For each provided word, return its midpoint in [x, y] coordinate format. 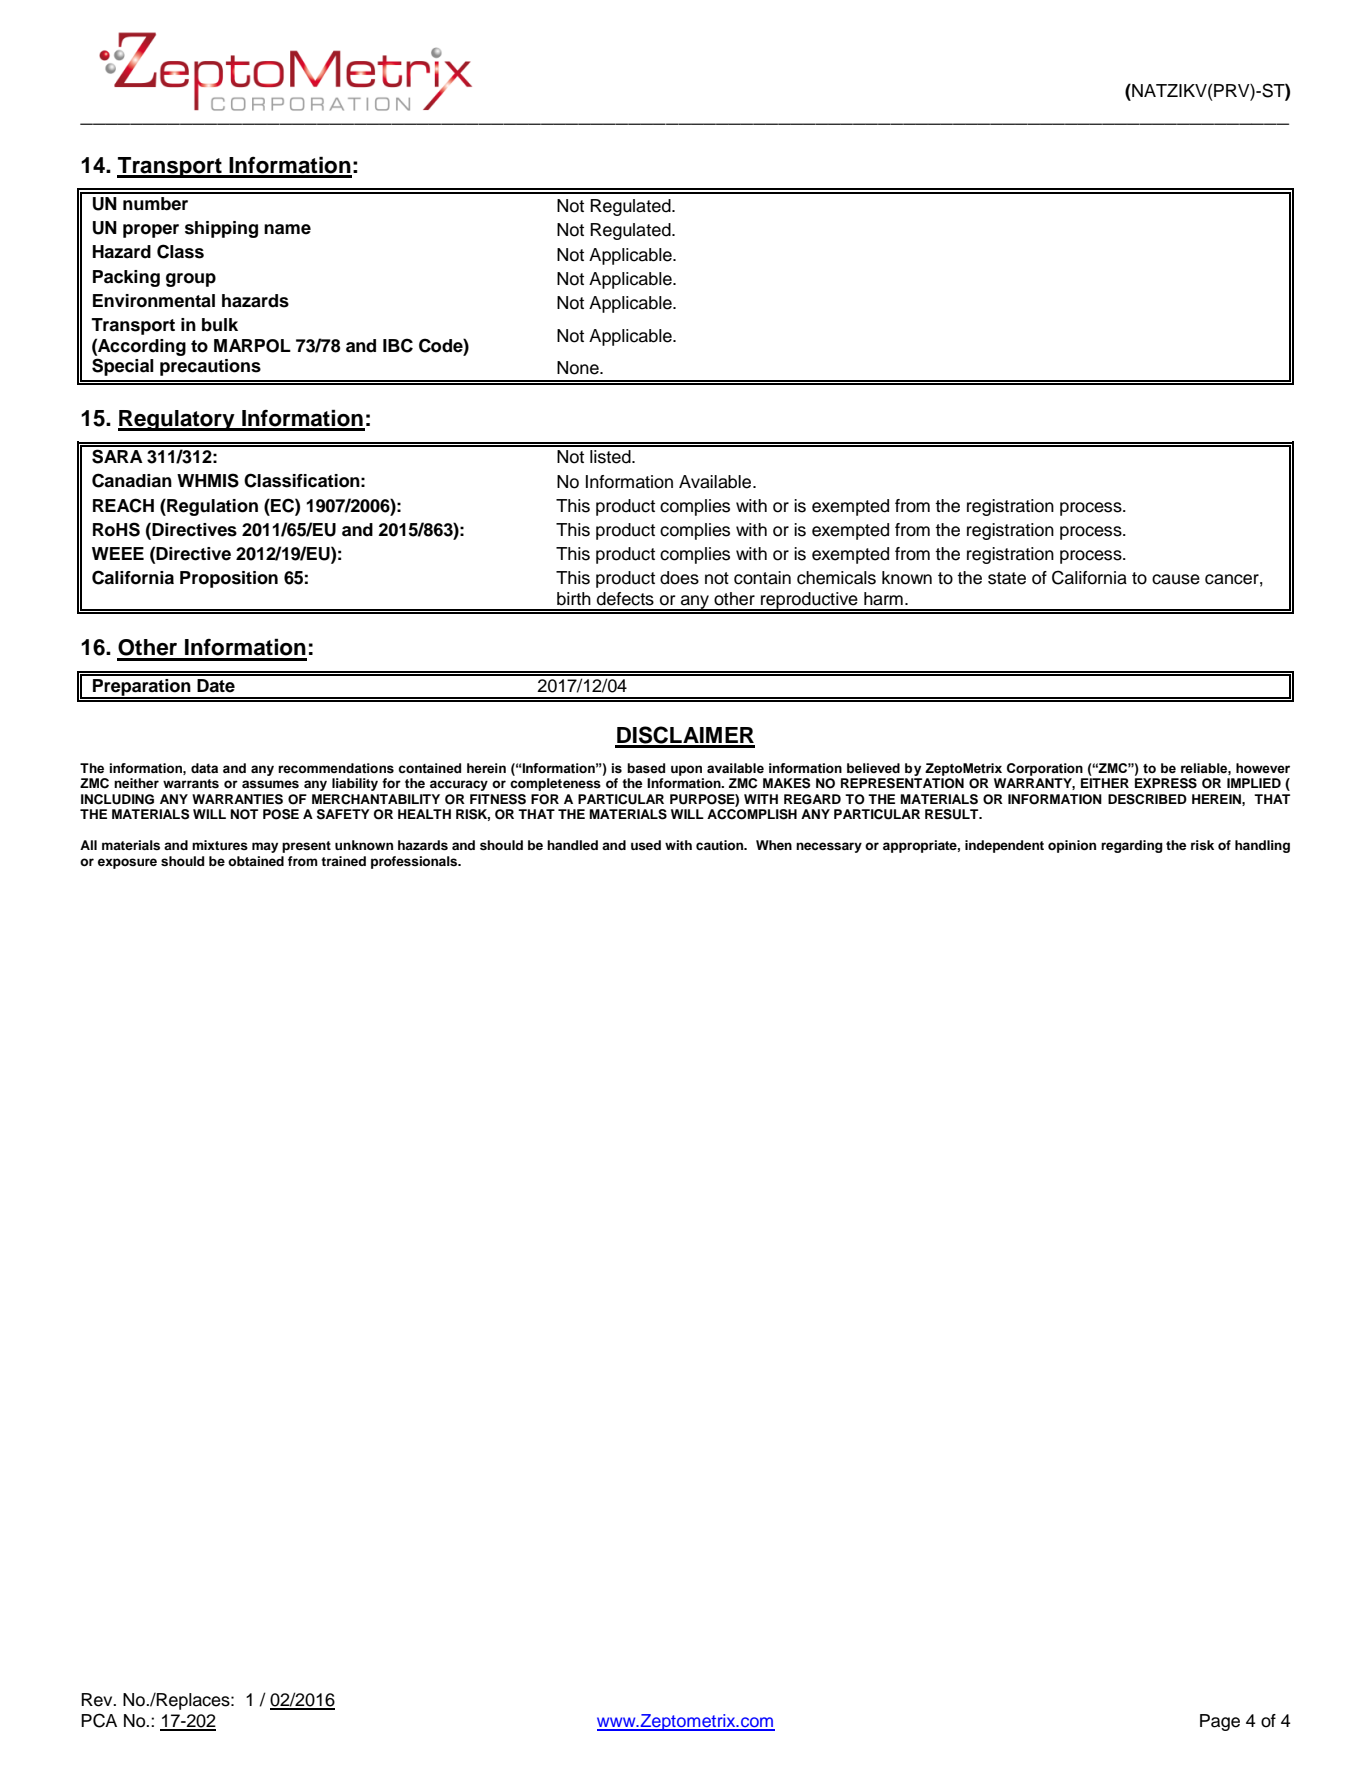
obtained [256, 861]
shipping [221, 229]
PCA [99, 1720]
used [646, 845]
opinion [1072, 846]
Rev [98, 1700]
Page [1220, 1722]
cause [1176, 579]
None [579, 368]
